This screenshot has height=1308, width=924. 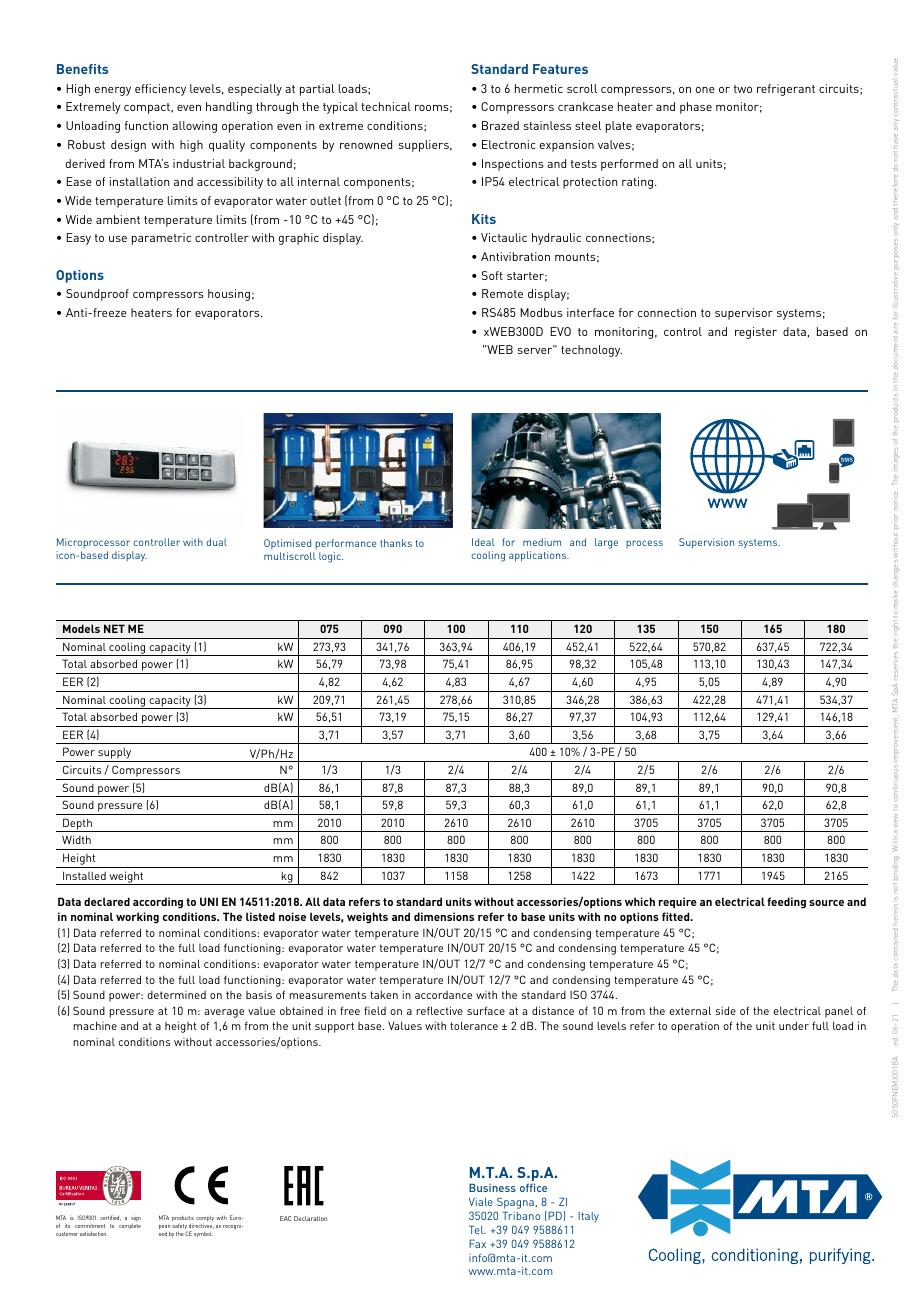 What do you see at coordinates (137, 918) in the screenshot?
I see `working` at bounding box center [137, 918].
